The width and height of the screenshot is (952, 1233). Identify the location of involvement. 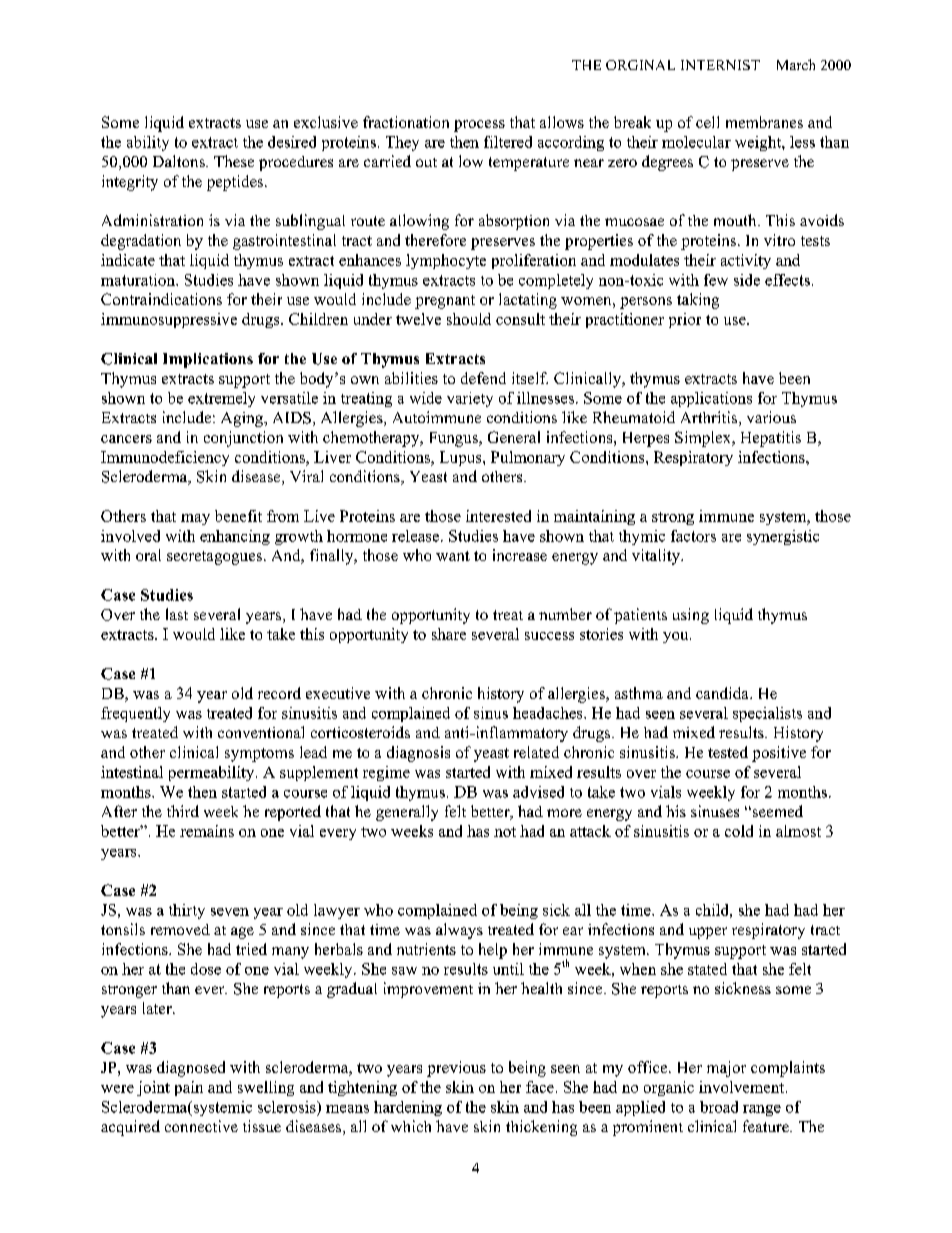
(743, 1087).
